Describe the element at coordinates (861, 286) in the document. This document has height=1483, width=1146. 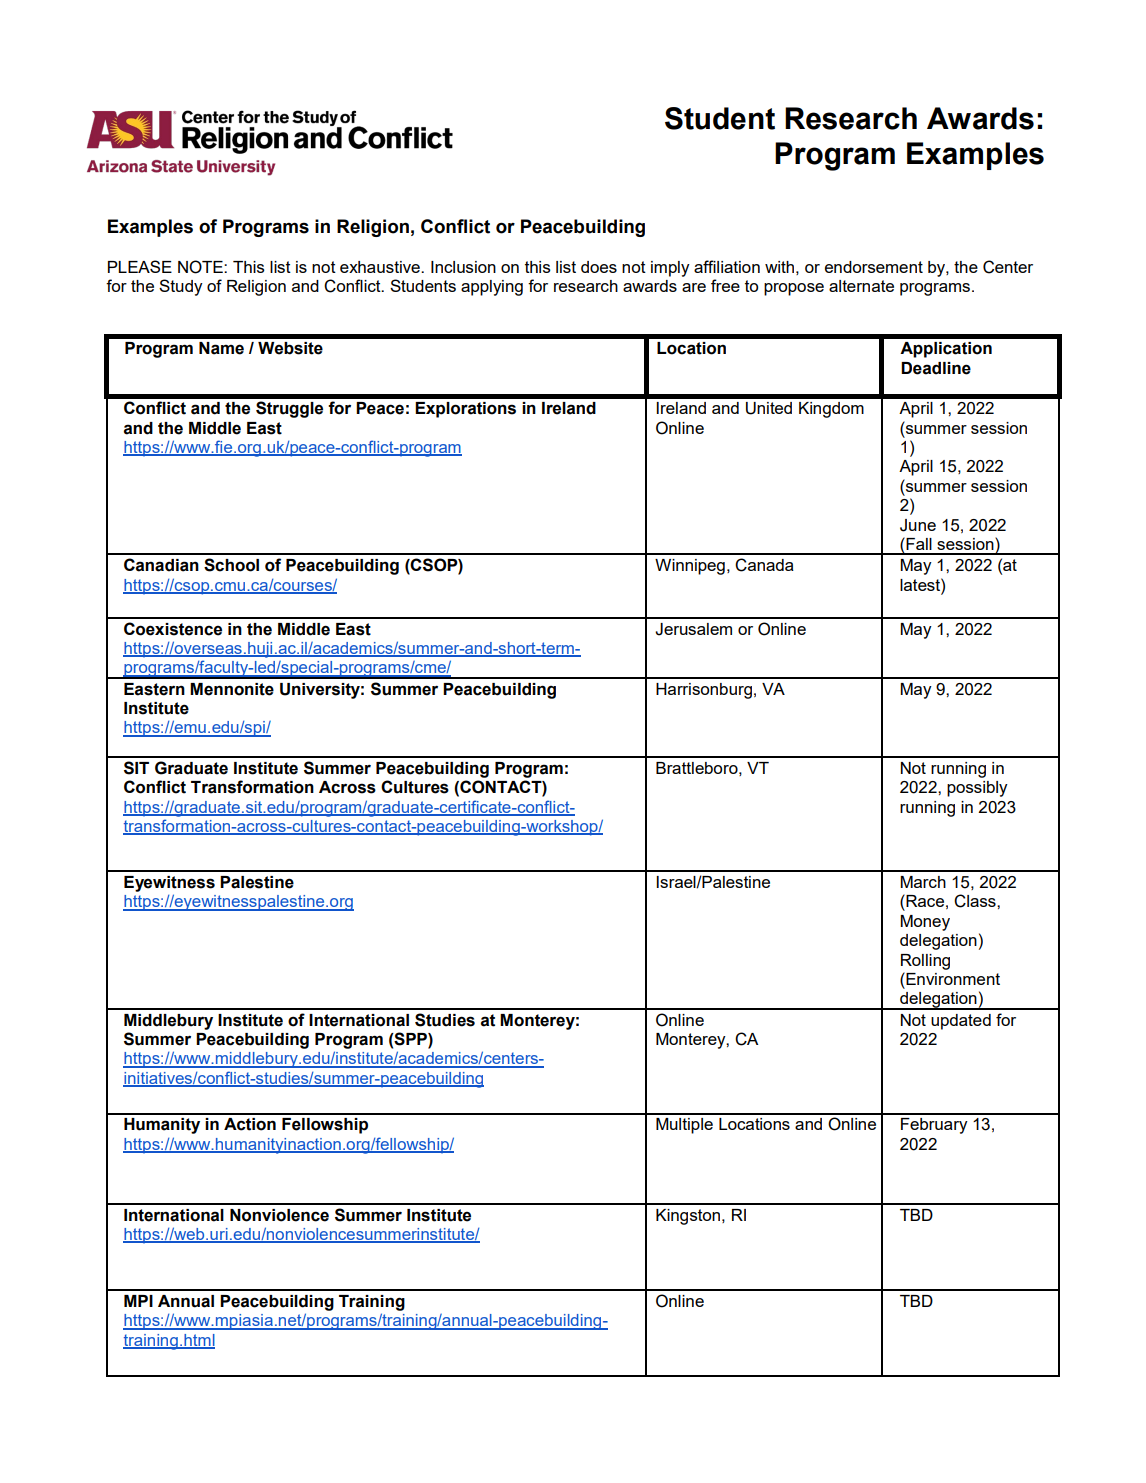
I see `alternate` at that location.
